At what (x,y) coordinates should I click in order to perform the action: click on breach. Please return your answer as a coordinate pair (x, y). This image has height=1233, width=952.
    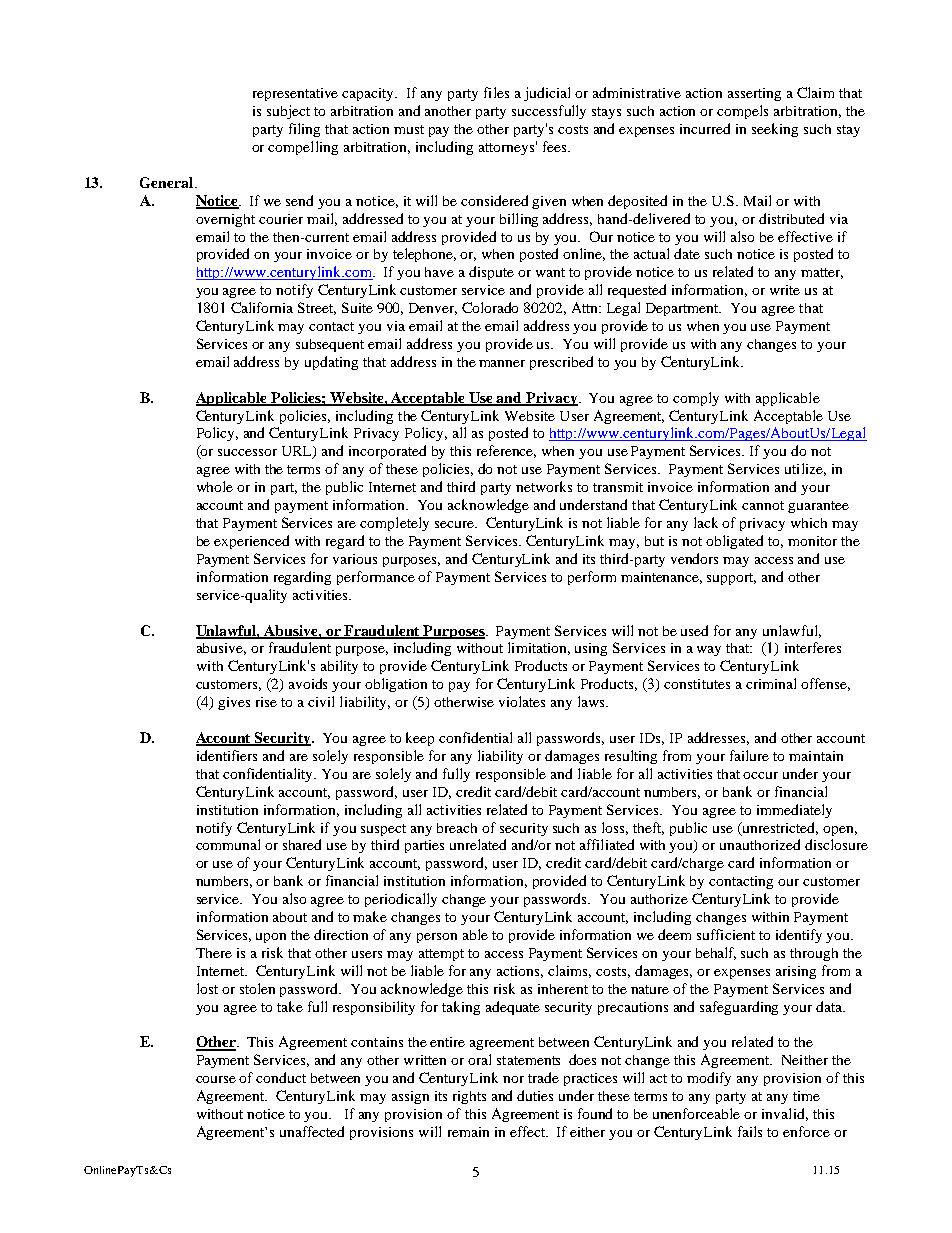
    Looking at the image, I should click on (457, 828).
